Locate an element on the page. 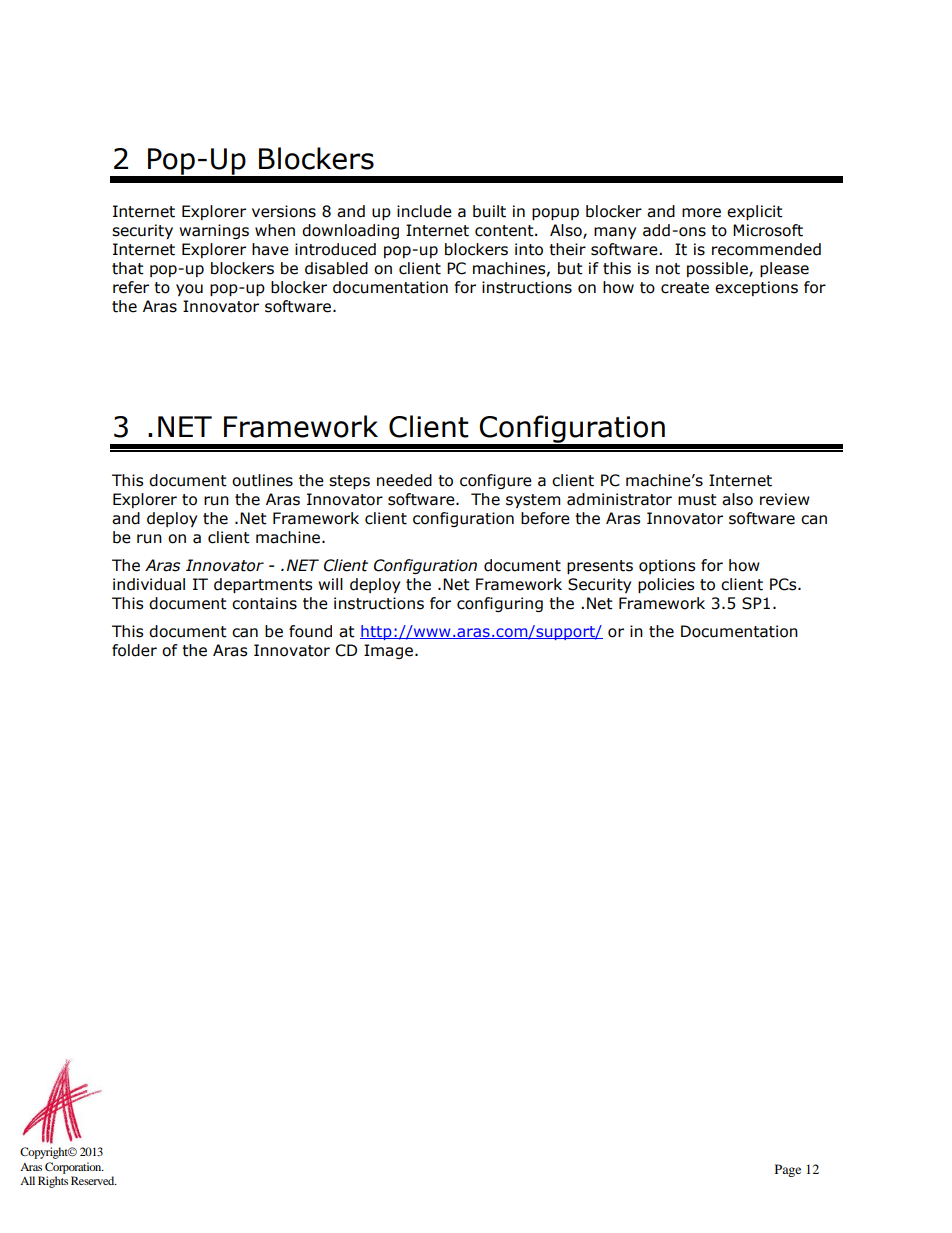 This document has height=1233, width=952. include is located at coordinates (424, 211).
